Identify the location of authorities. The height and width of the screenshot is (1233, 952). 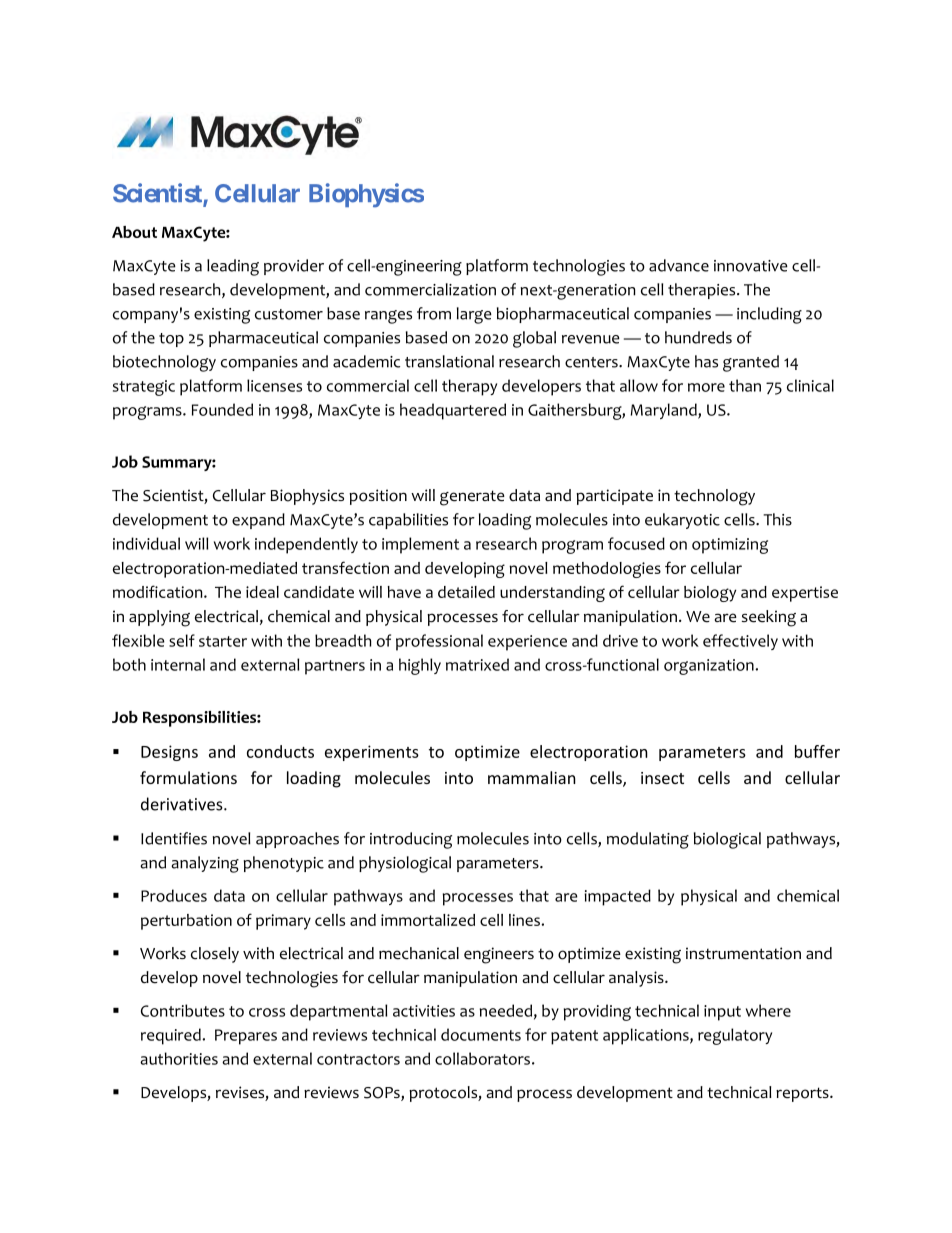
(179, 1058).
